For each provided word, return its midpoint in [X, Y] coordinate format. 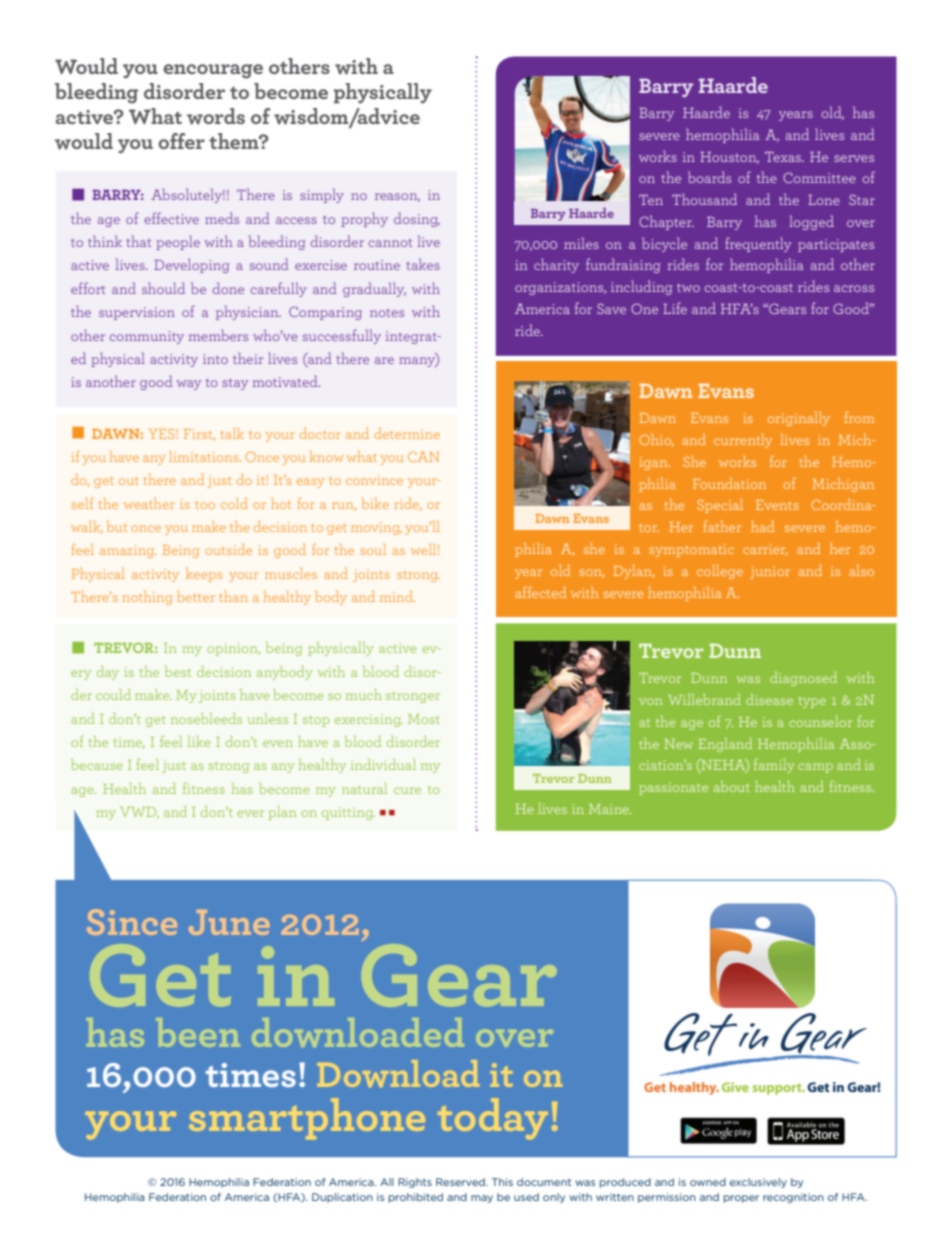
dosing [417, 219]
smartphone [307, 1119]
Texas [784, 157]
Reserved [461, 1182]
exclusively [758, 1183]
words [216, 116]
